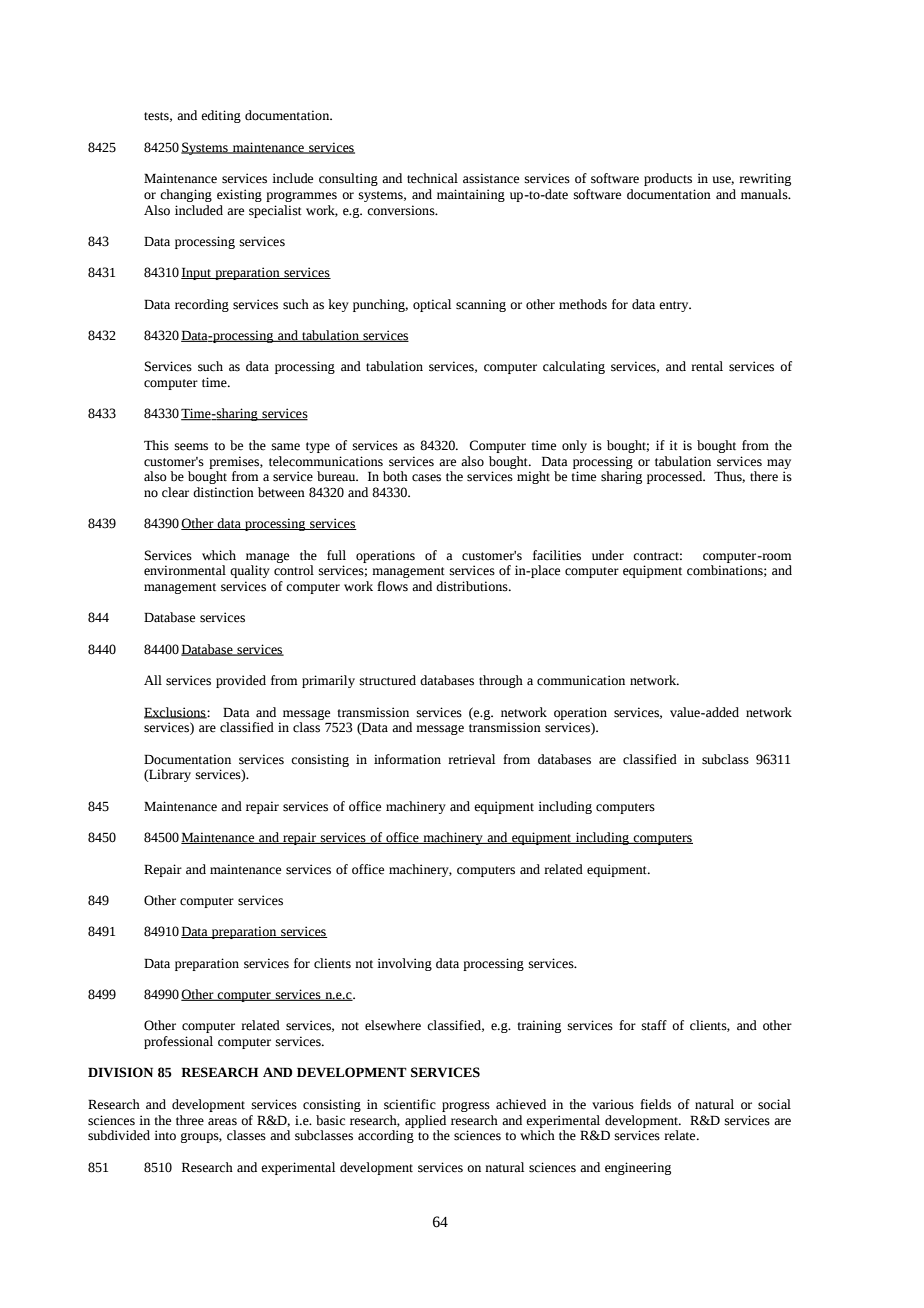 The image size is (924, 1308). Describe the element at coordinates (501, 681) in the screenshot. I see `through` at that location.
